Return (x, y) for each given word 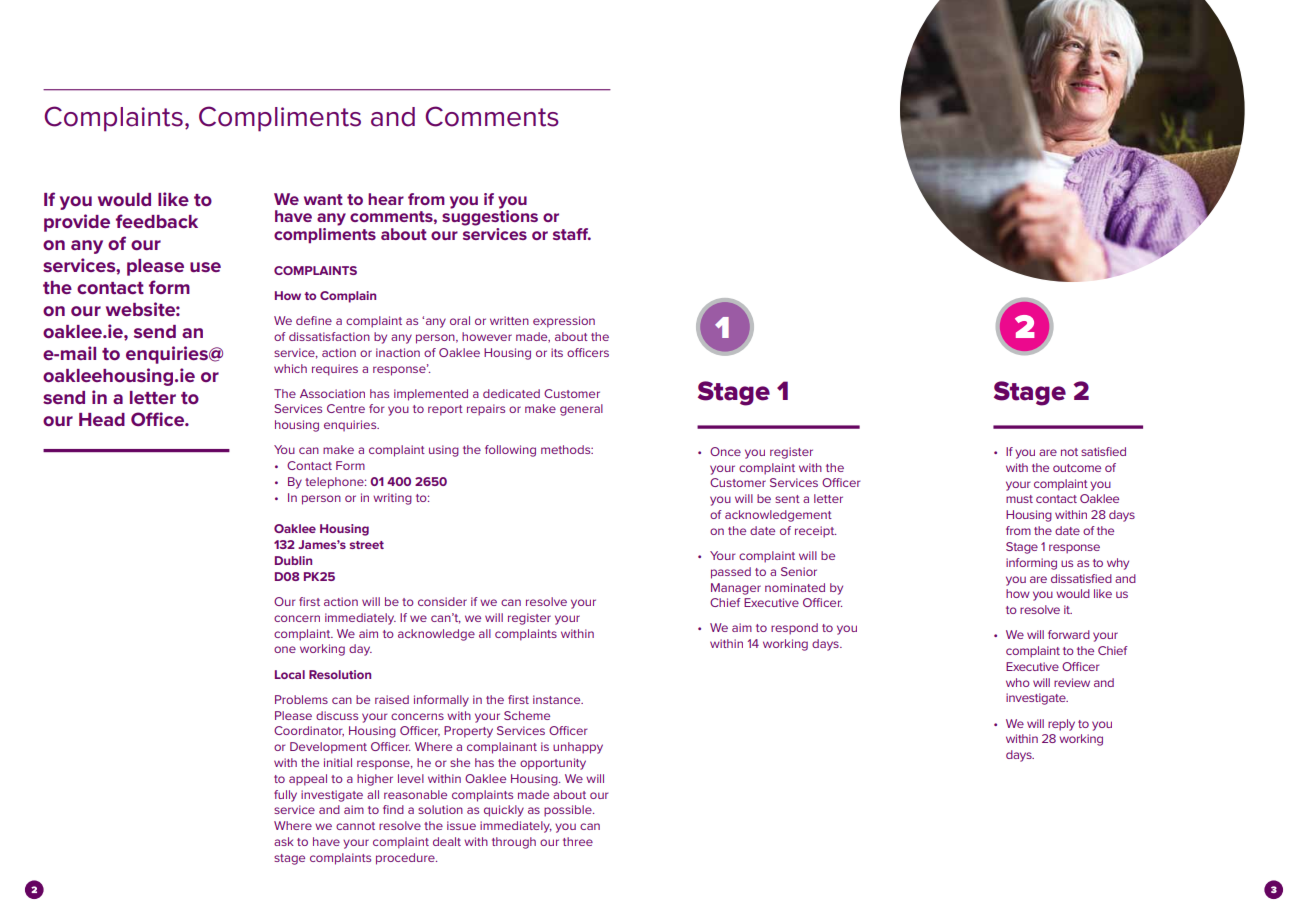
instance (558, 699)
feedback (157, 221)
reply (1061, 725)
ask (284, 841)
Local (290, 674)
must (1019, 499)
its (557, 352)
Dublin (293, 560)
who (1018, 682)
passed (731, 573)
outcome (1077, 468)
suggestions (490, 217)
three (578, 841)
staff (572, 234)
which (290, 368)
